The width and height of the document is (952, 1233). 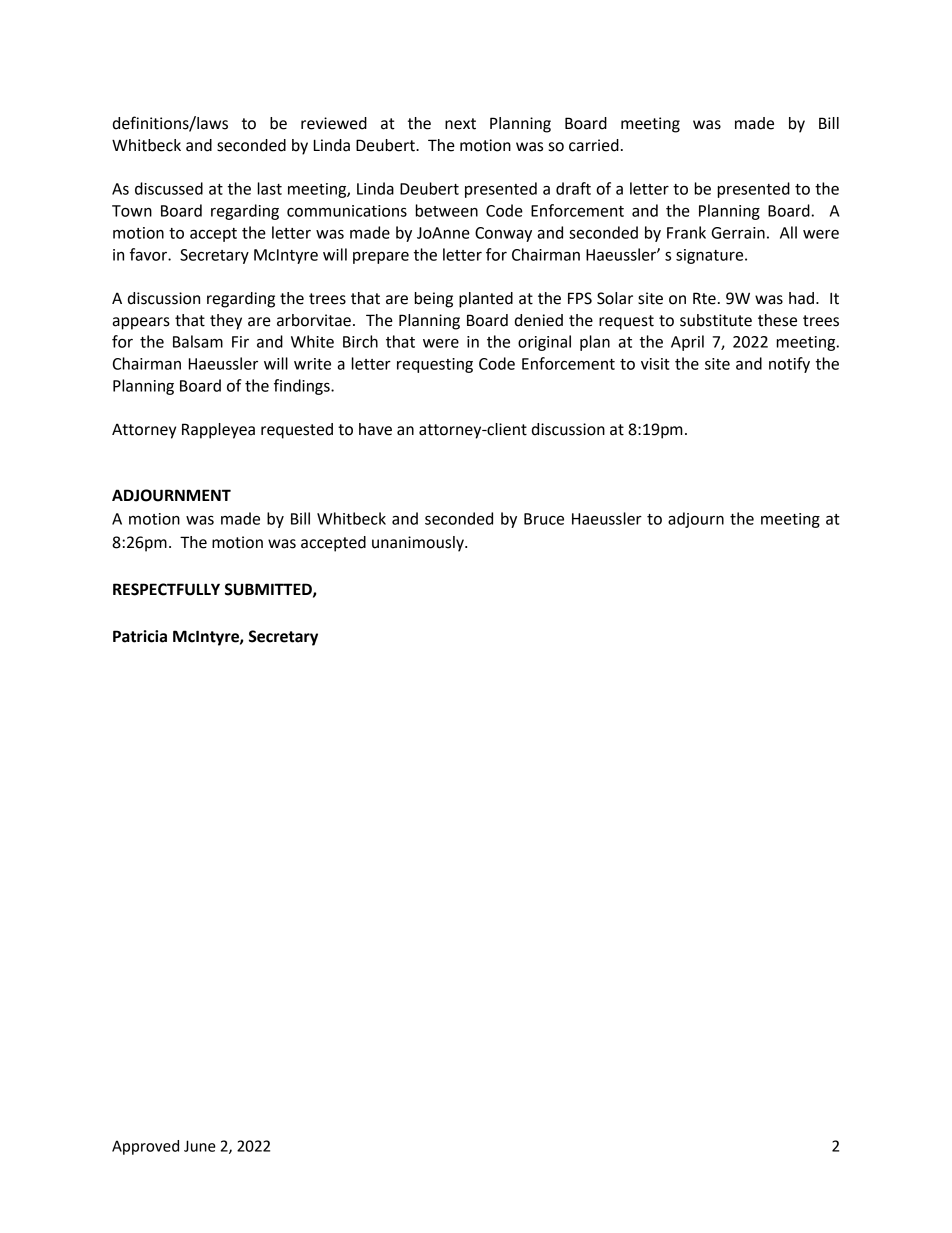 What do you see at coordinates (419, 544) in the document?
I see `unanimously` at bounding box center [419, 544].
